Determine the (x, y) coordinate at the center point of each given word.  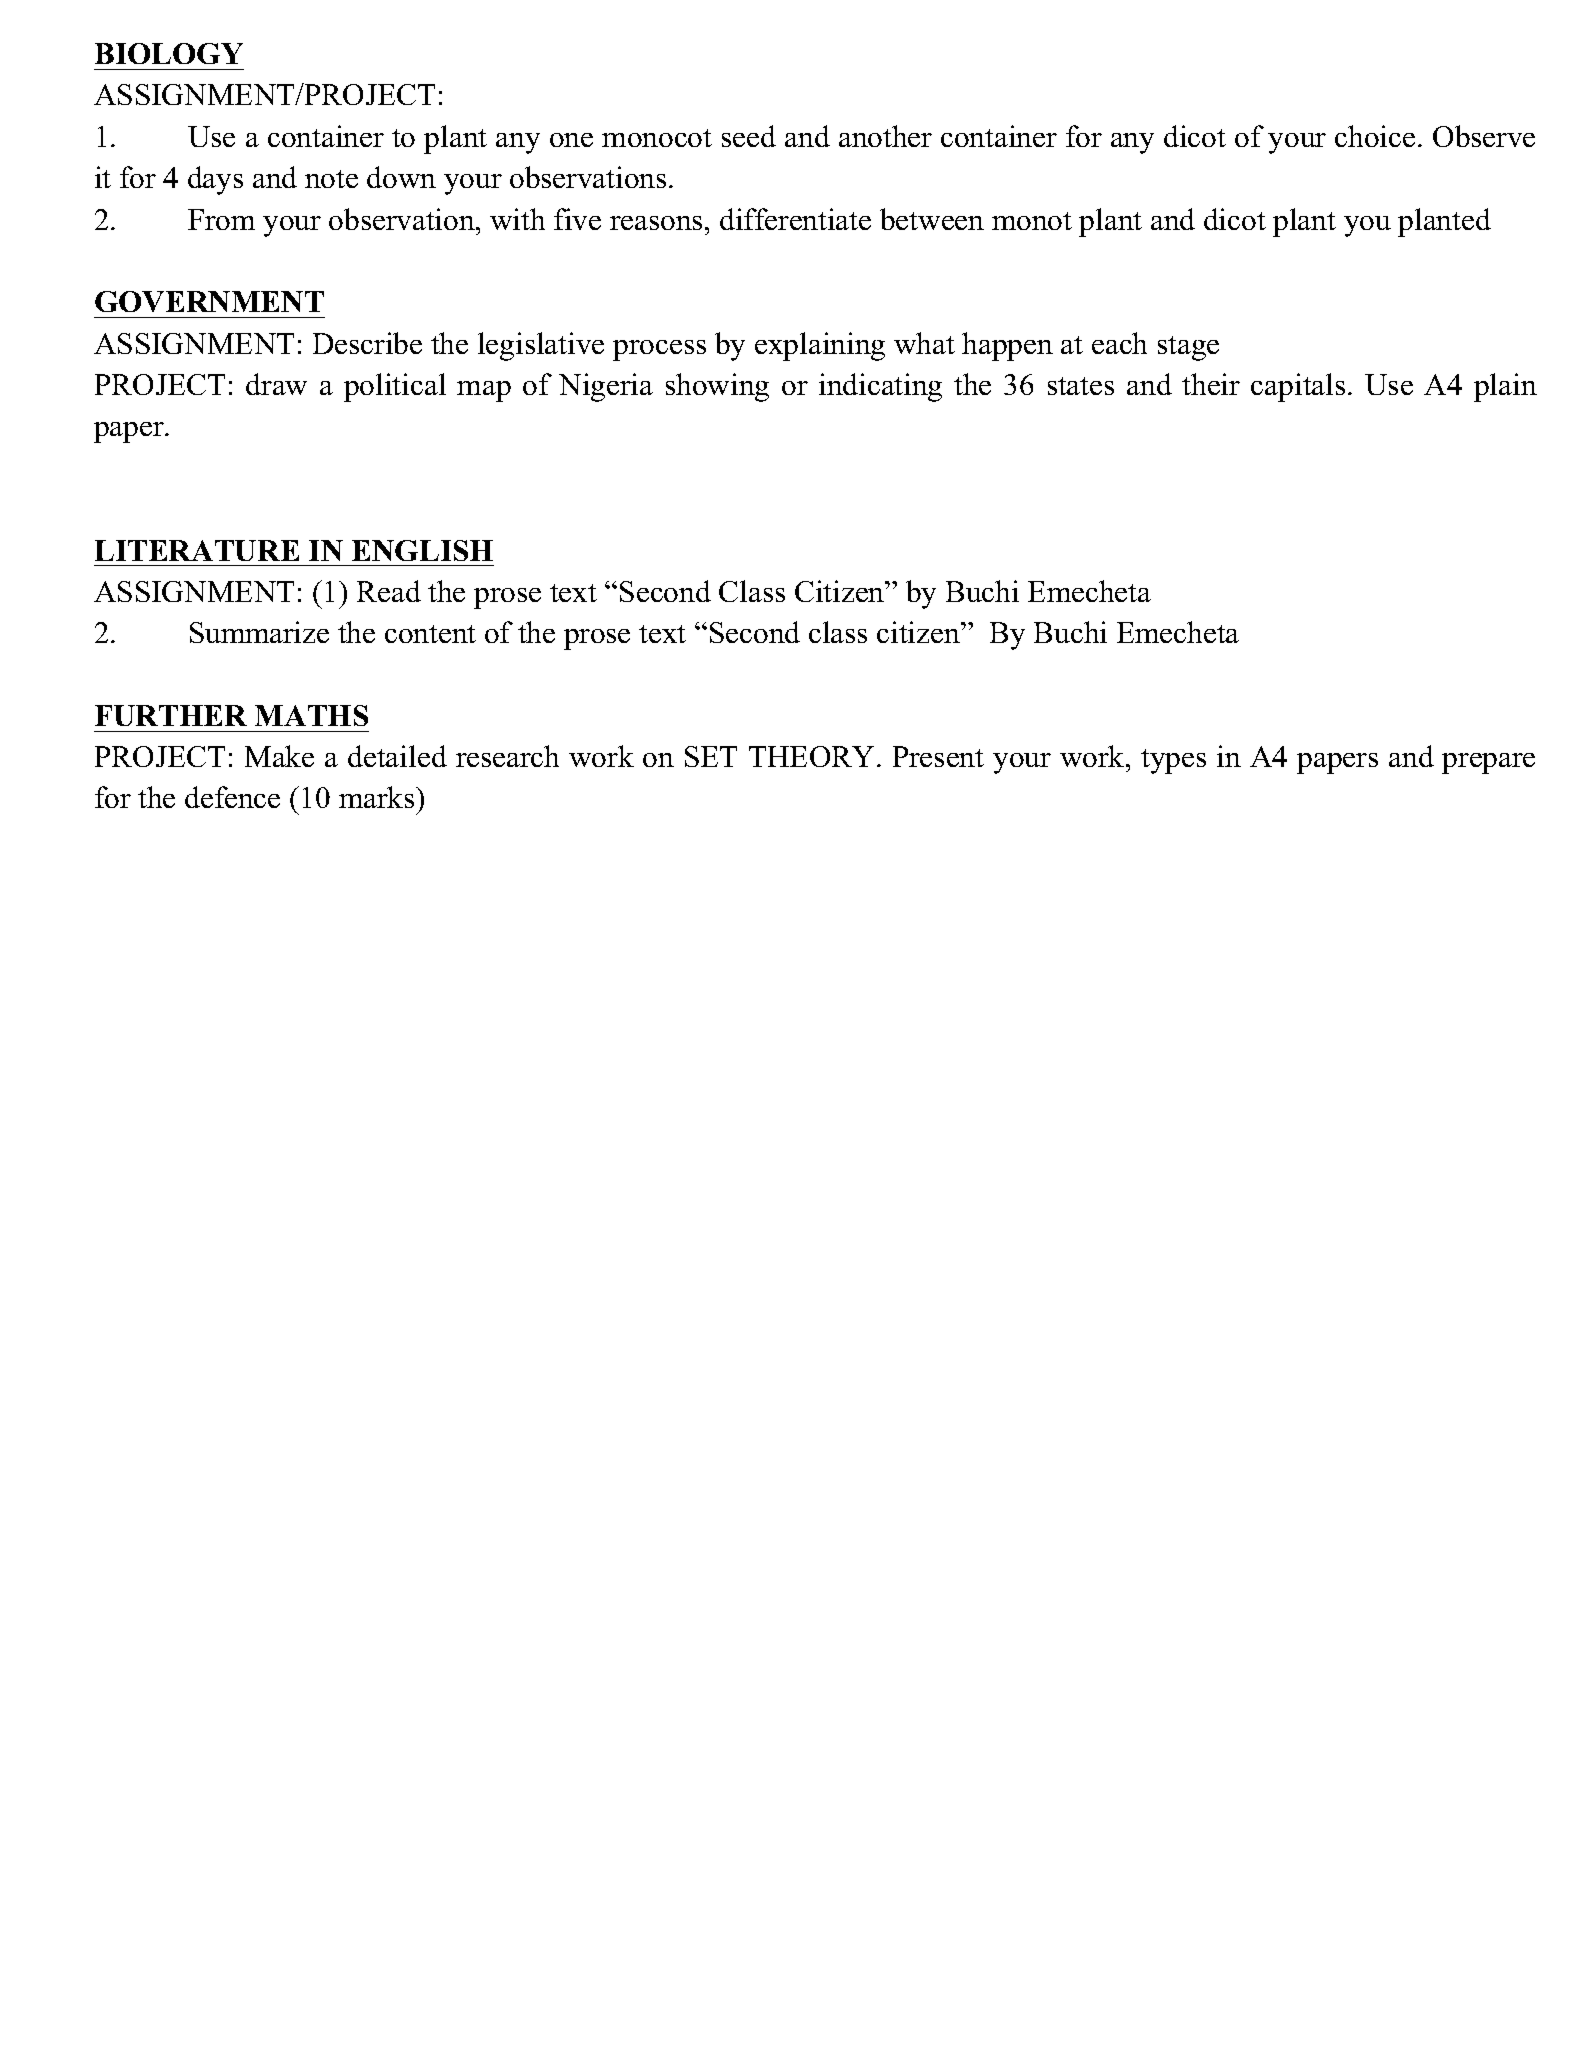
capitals (1298, 387)
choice (1375, 136)
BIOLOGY (169, 53)
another (885, 136)
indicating (880, 387)
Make (279, 756)
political (395, 387)
